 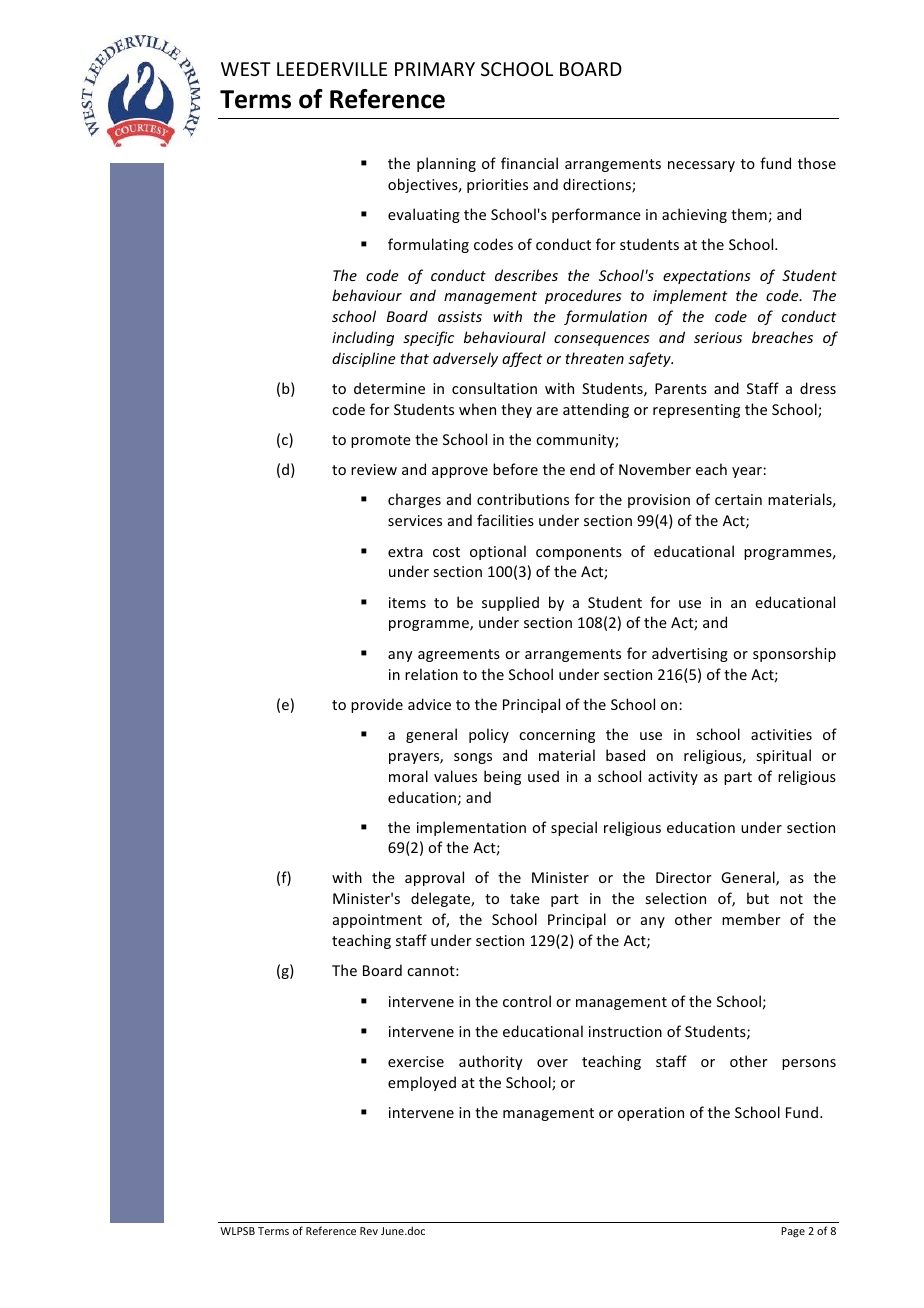 What do you see at coordinates (529, 163) in the document?
I see `financial` at bounding box center [529, 163].
